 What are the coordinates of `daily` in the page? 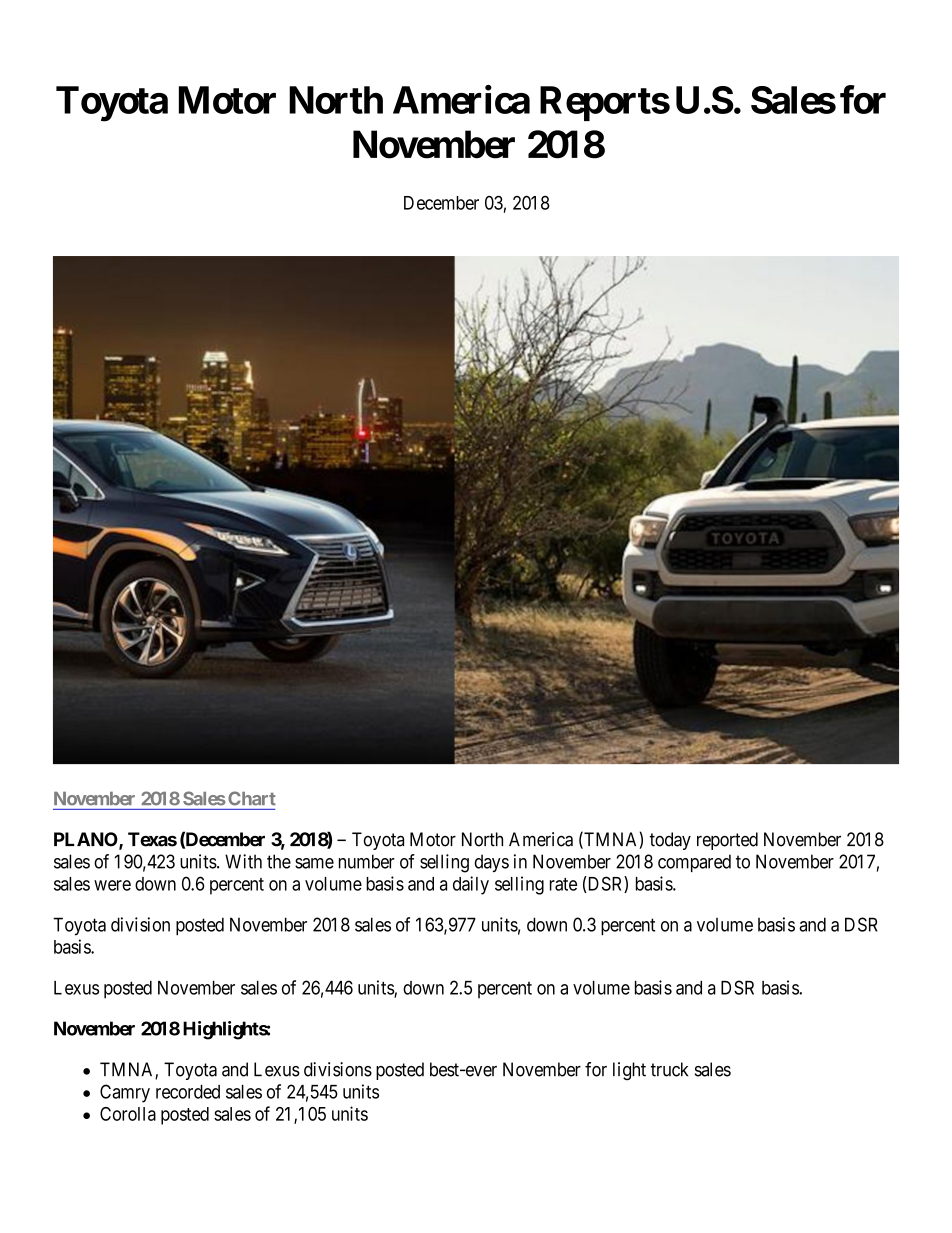 It's located at (471, 885).
